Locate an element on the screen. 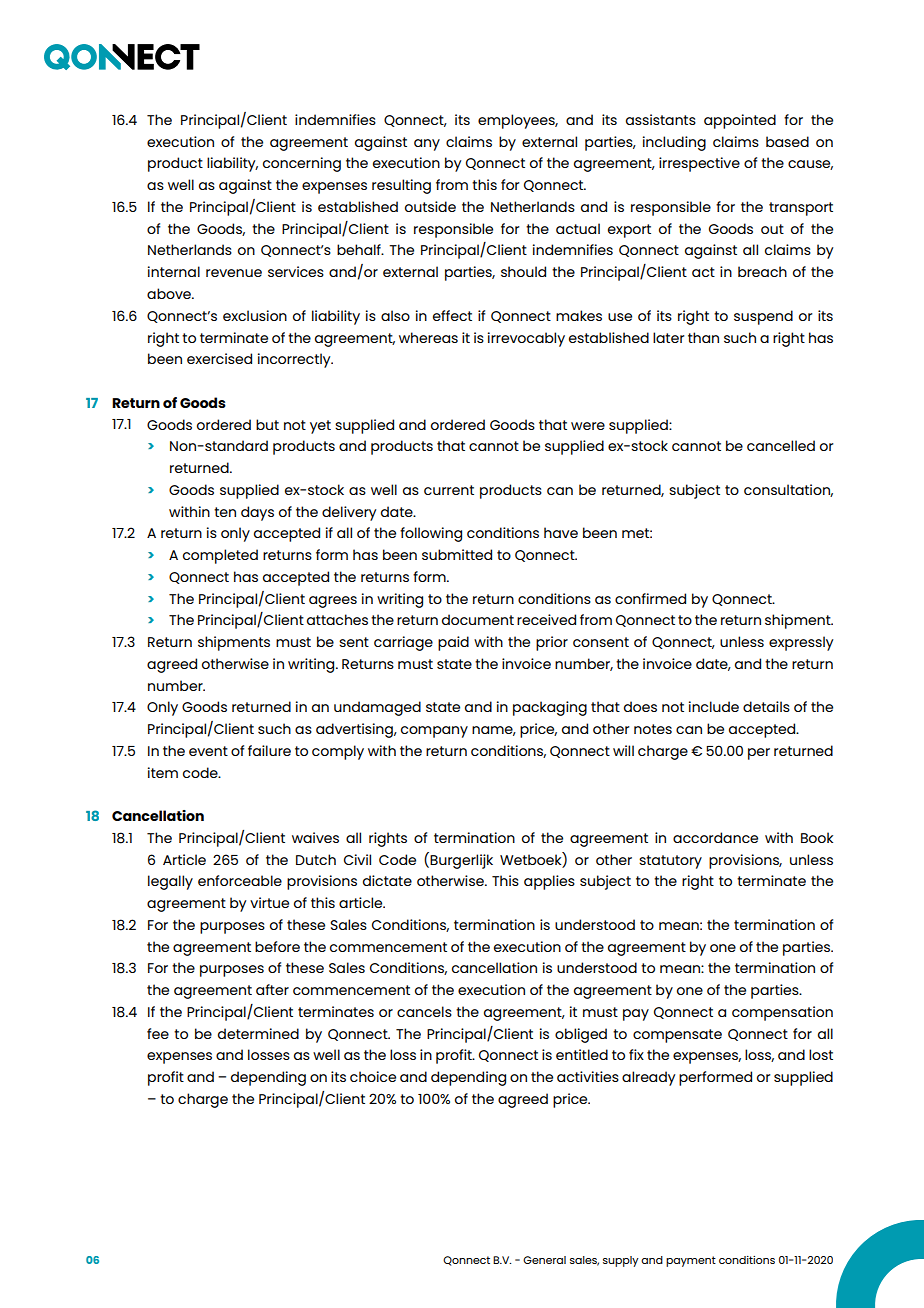 The image size is (924, 1308). General is located at coordinates (544, 1260).
